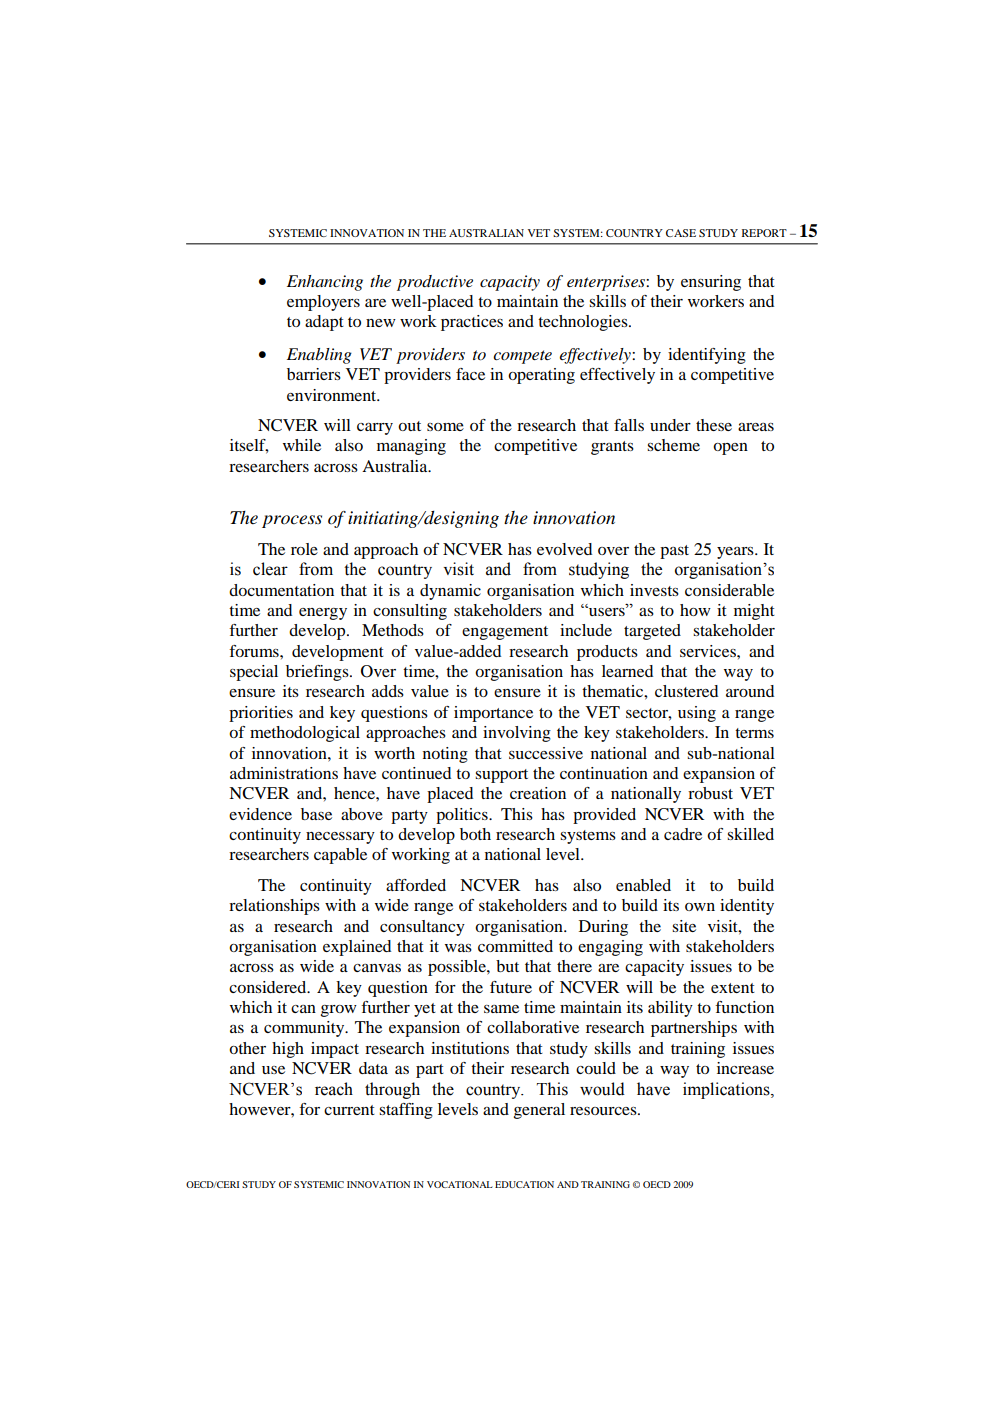 The image size is (1004, 1420). What do you see at coordinates (524, 1184) in the image?
I see `EDUCATION` at bounding box center [524, 1184].
